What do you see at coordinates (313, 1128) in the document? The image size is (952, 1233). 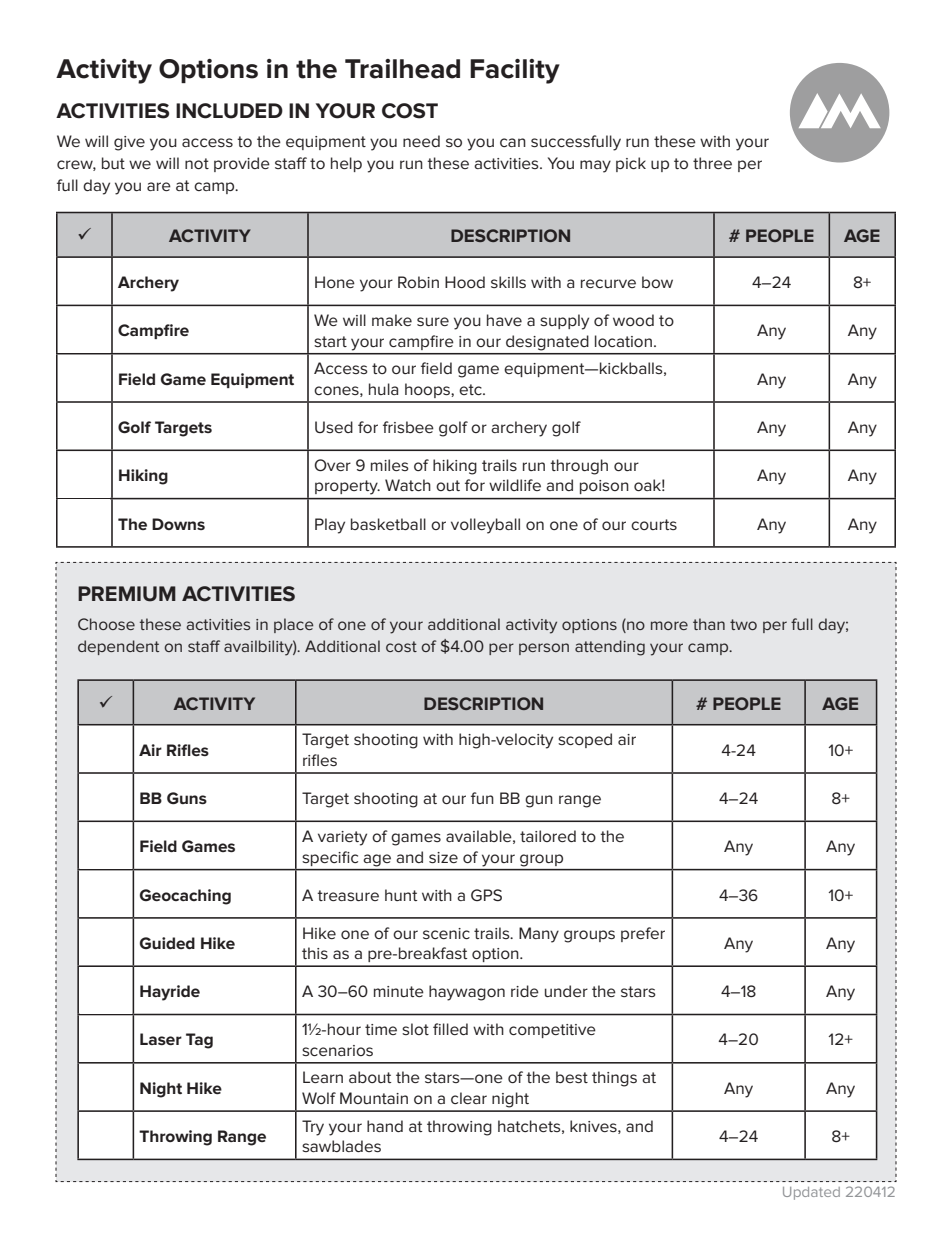 I see `Try` at bounding box center [313, 1128].
